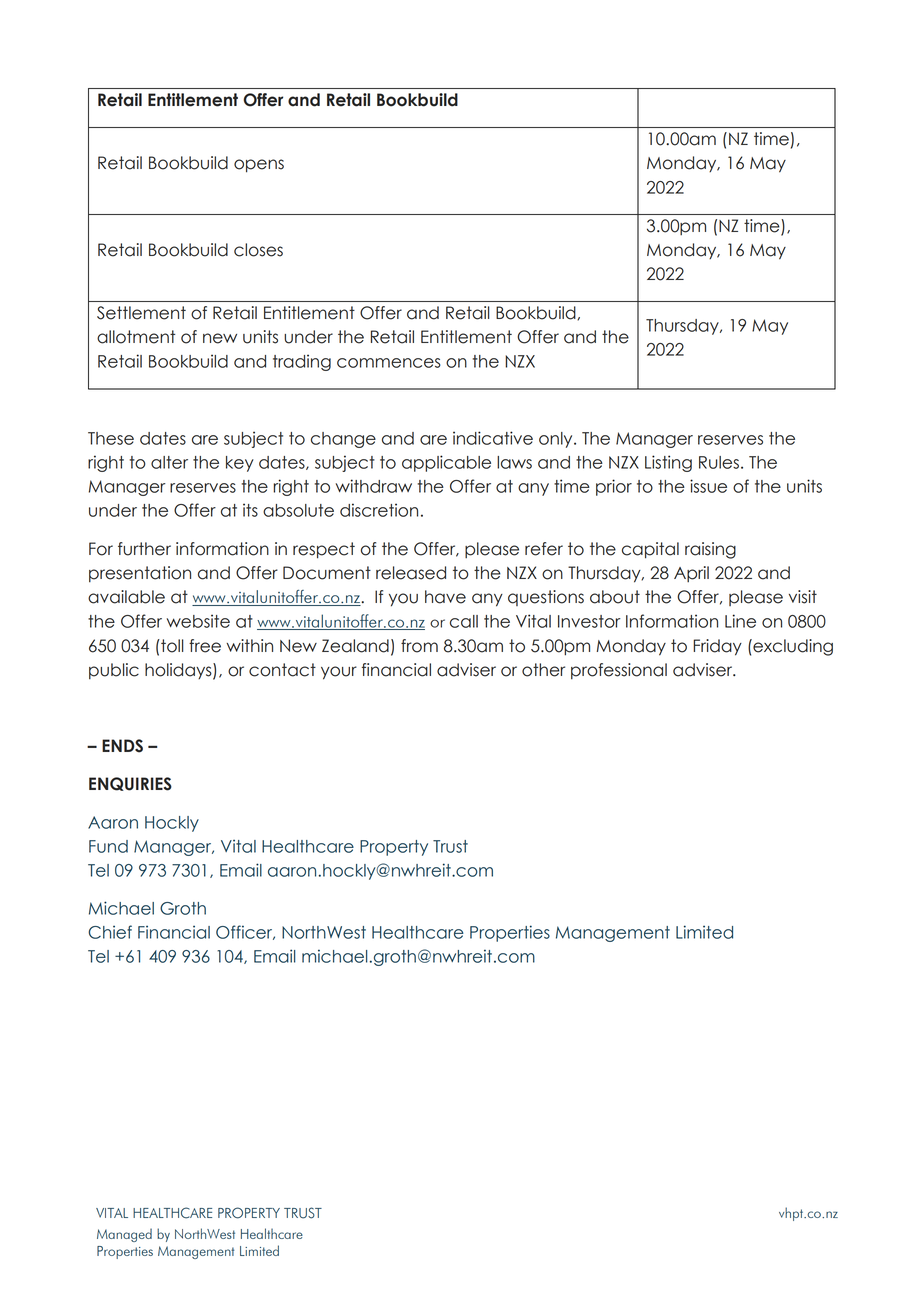 The height and width of the screenshot is (1309, 924). What do you see at coordinates (124, 1235) in the screenshot?
I see `Managed` at bounding box center [124, 1235].
